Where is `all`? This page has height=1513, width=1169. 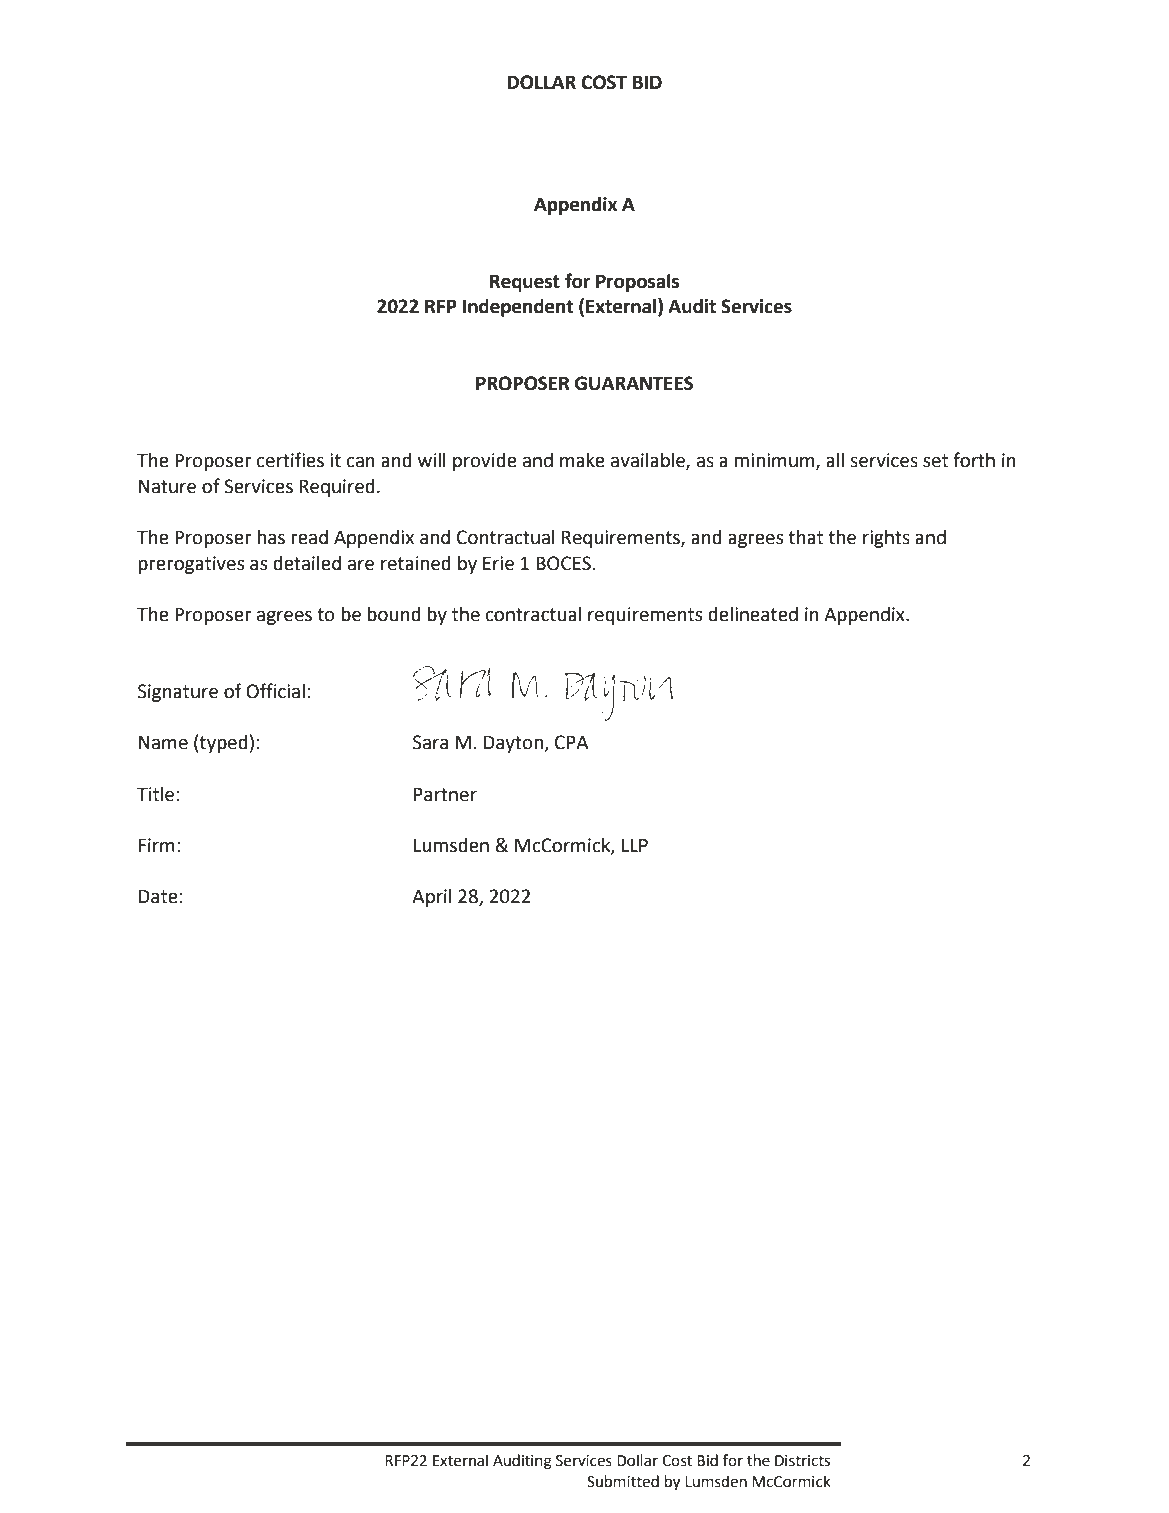
all is located at coordinates (835, 460).
